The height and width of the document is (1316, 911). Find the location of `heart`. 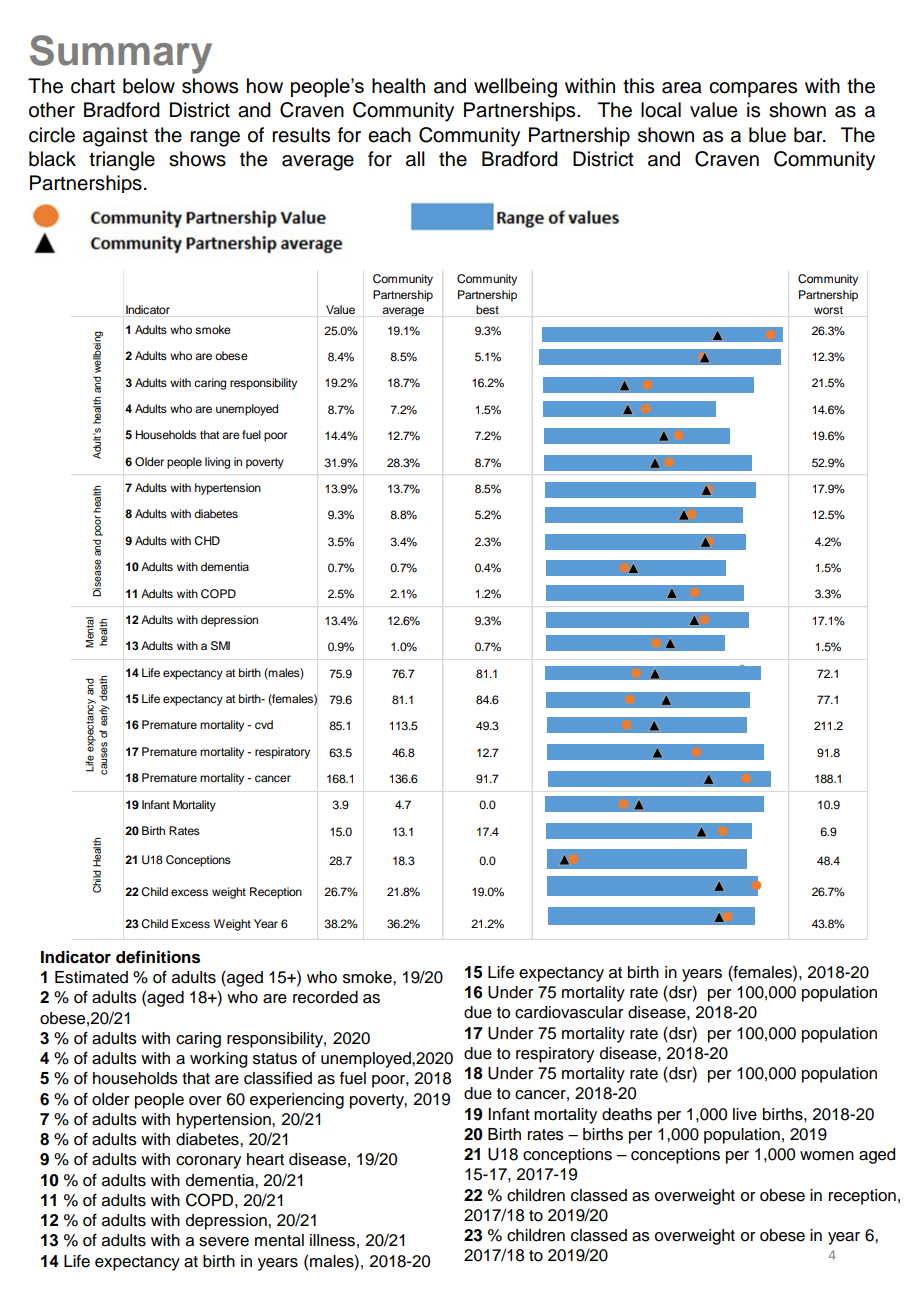

heart is located at coordinates (265, 1159).
